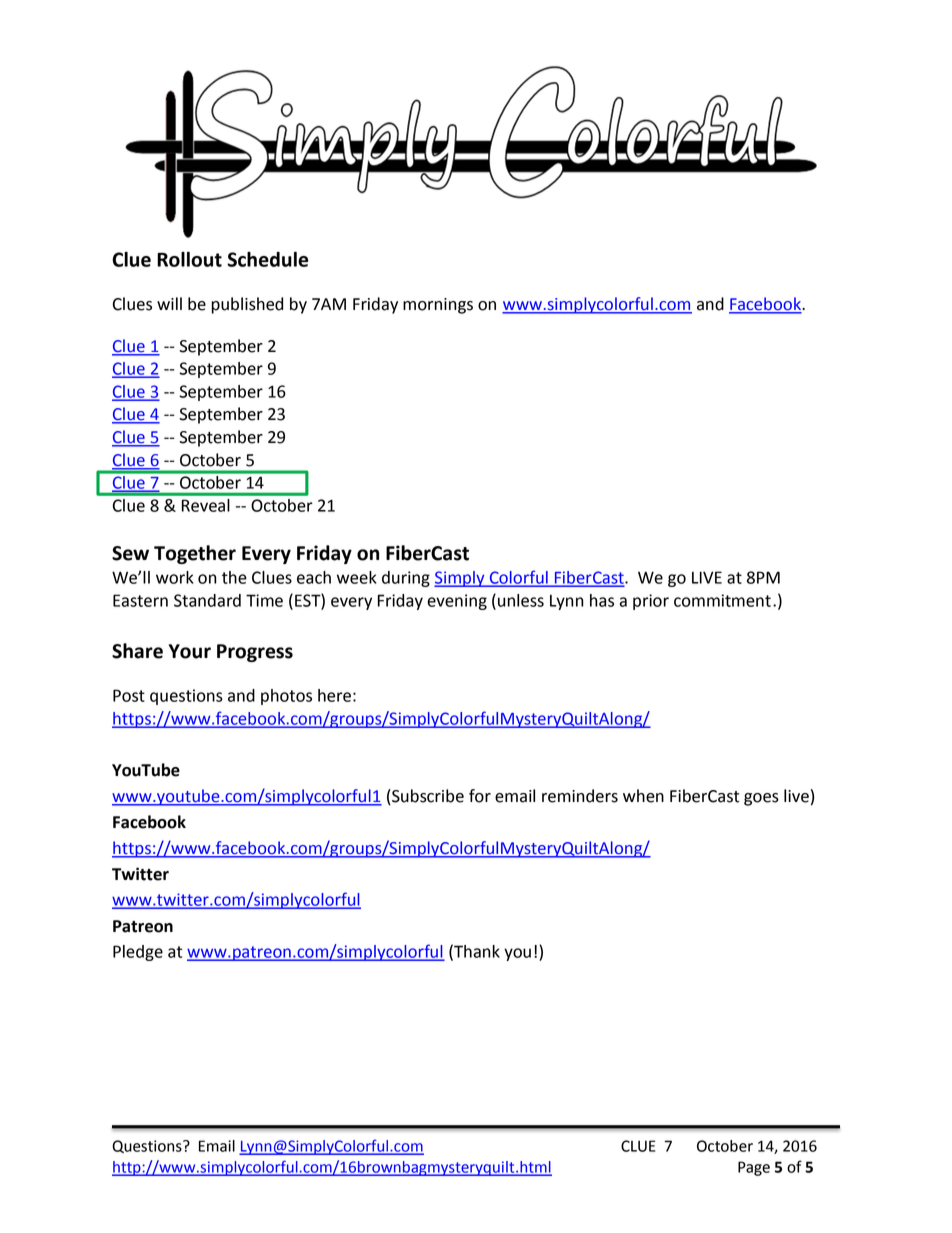 This document has height=1233, width=952. I want to click on Pledge, so click(138, 953).
